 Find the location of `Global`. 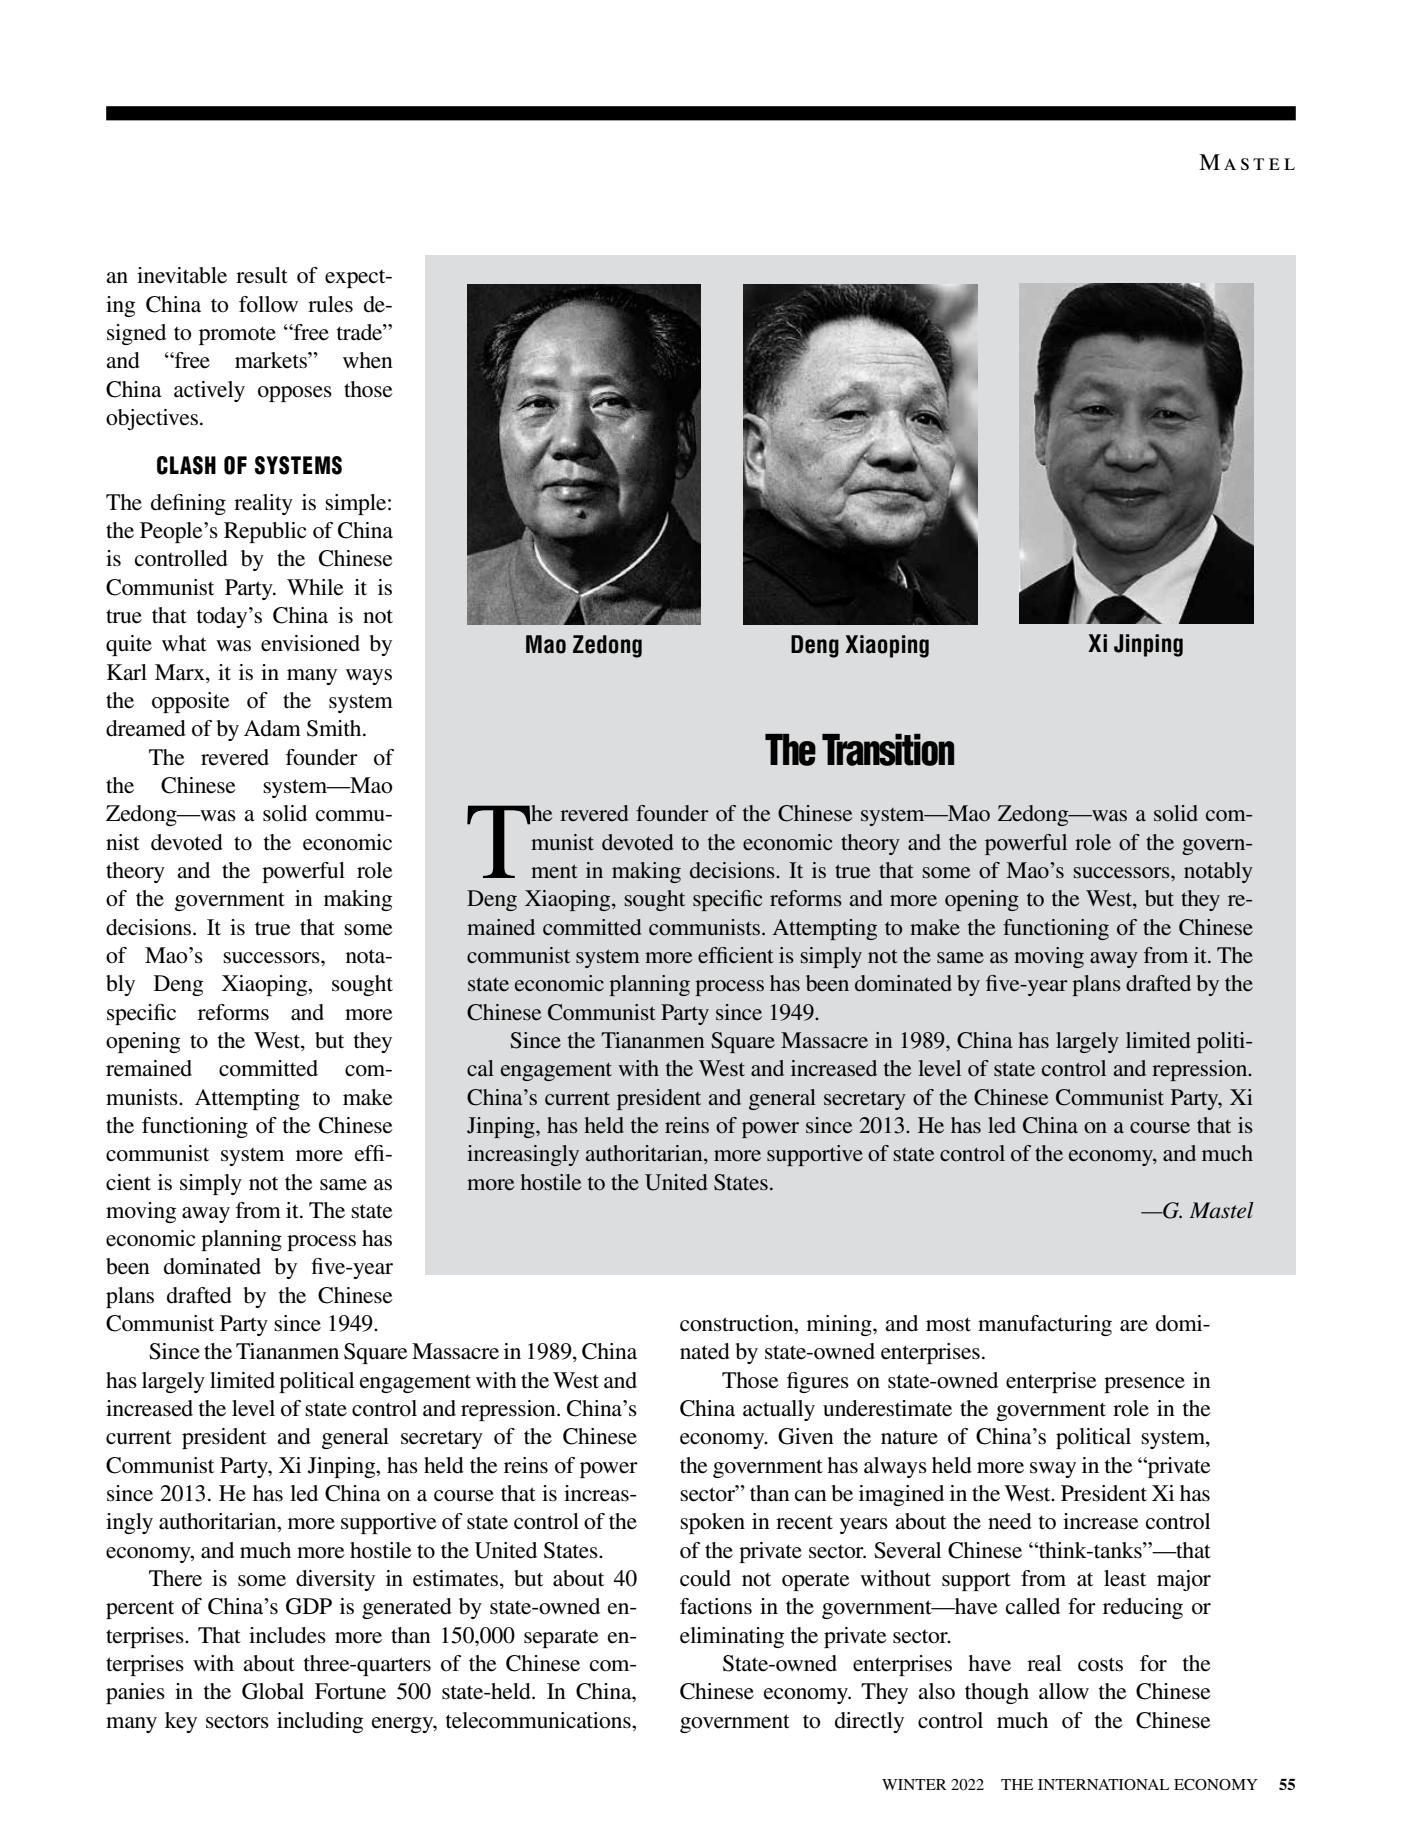

Global is located at coordinates (273, 1691).
